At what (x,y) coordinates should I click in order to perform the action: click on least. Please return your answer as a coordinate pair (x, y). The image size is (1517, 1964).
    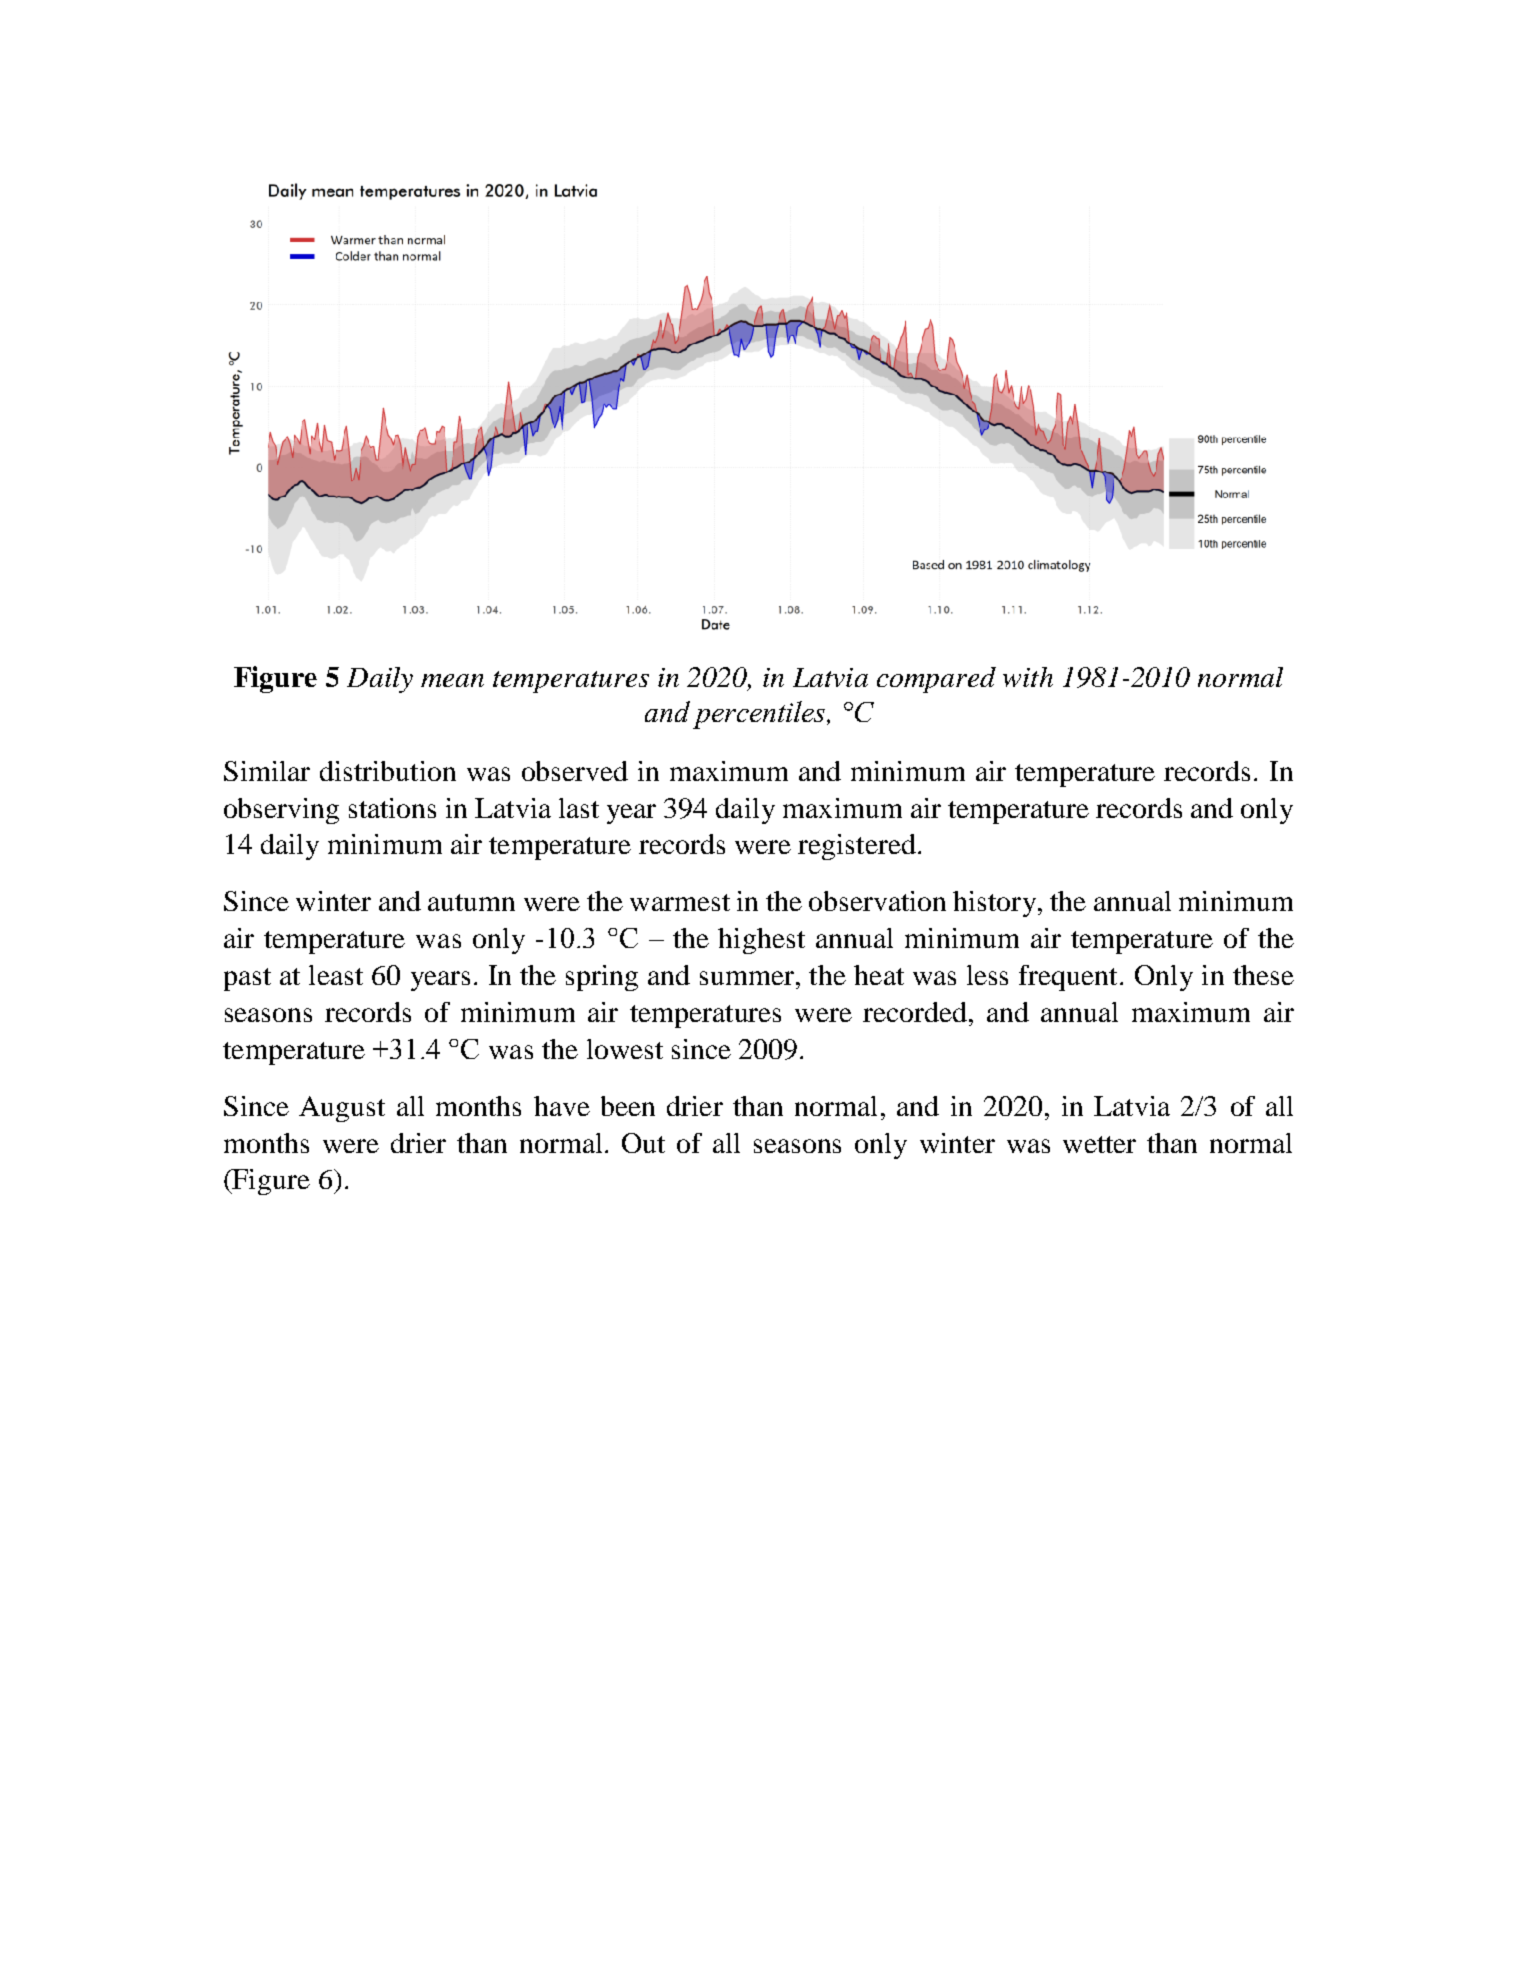
    Looking at the image, I should click on (336, 975).
